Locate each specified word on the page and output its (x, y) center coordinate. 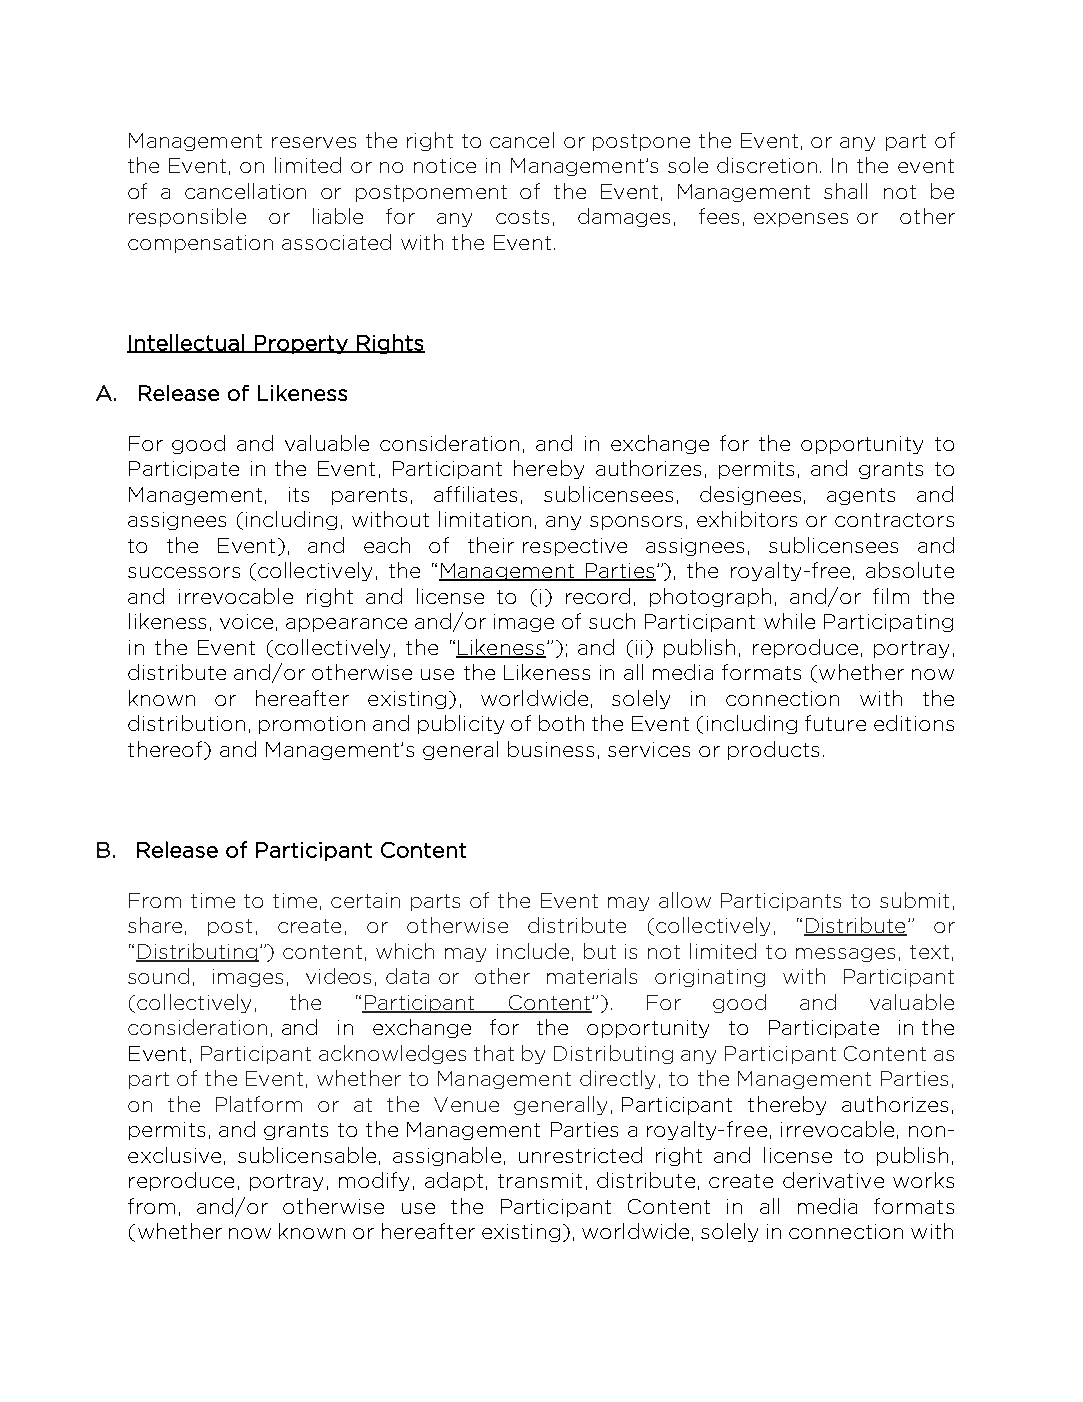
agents (861, 496)
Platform (259, 1104)
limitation (485, 519)
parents (369, 496)
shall (845, 191)
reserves (314, 142)
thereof (166, 750)
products (773, 750)
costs (522, 217)
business (551, 749)
